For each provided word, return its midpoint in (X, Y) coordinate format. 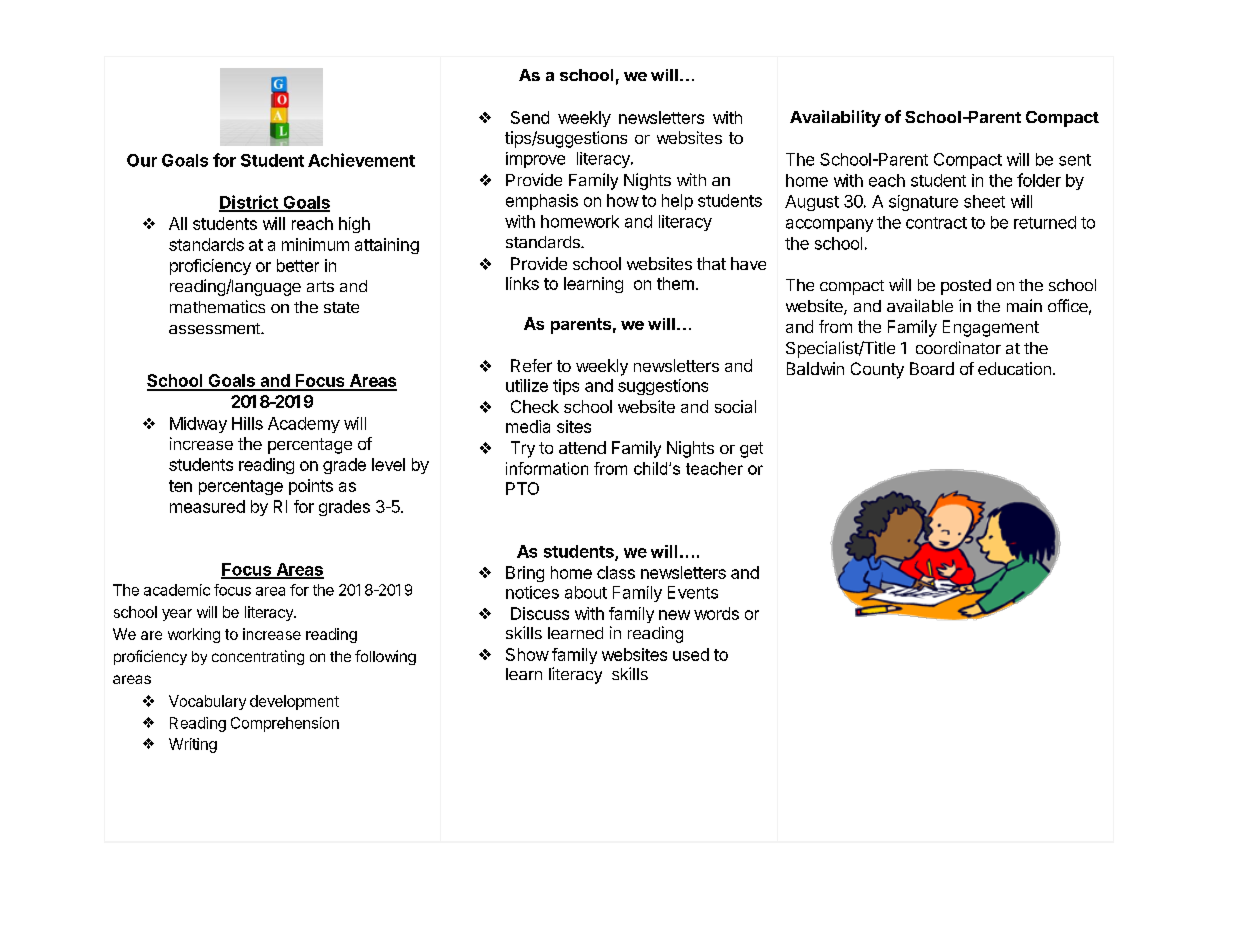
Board (932, 368)
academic (177, 590)
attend (582, 447)
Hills (247, 423)
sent (1075, 160)
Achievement (361, 160)
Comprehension (285, 724)
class (616, 572)
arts (320, 286)
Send (530, 117)
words (716, 613)
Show (527, 654)
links (522, 283)
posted (966, 287)
